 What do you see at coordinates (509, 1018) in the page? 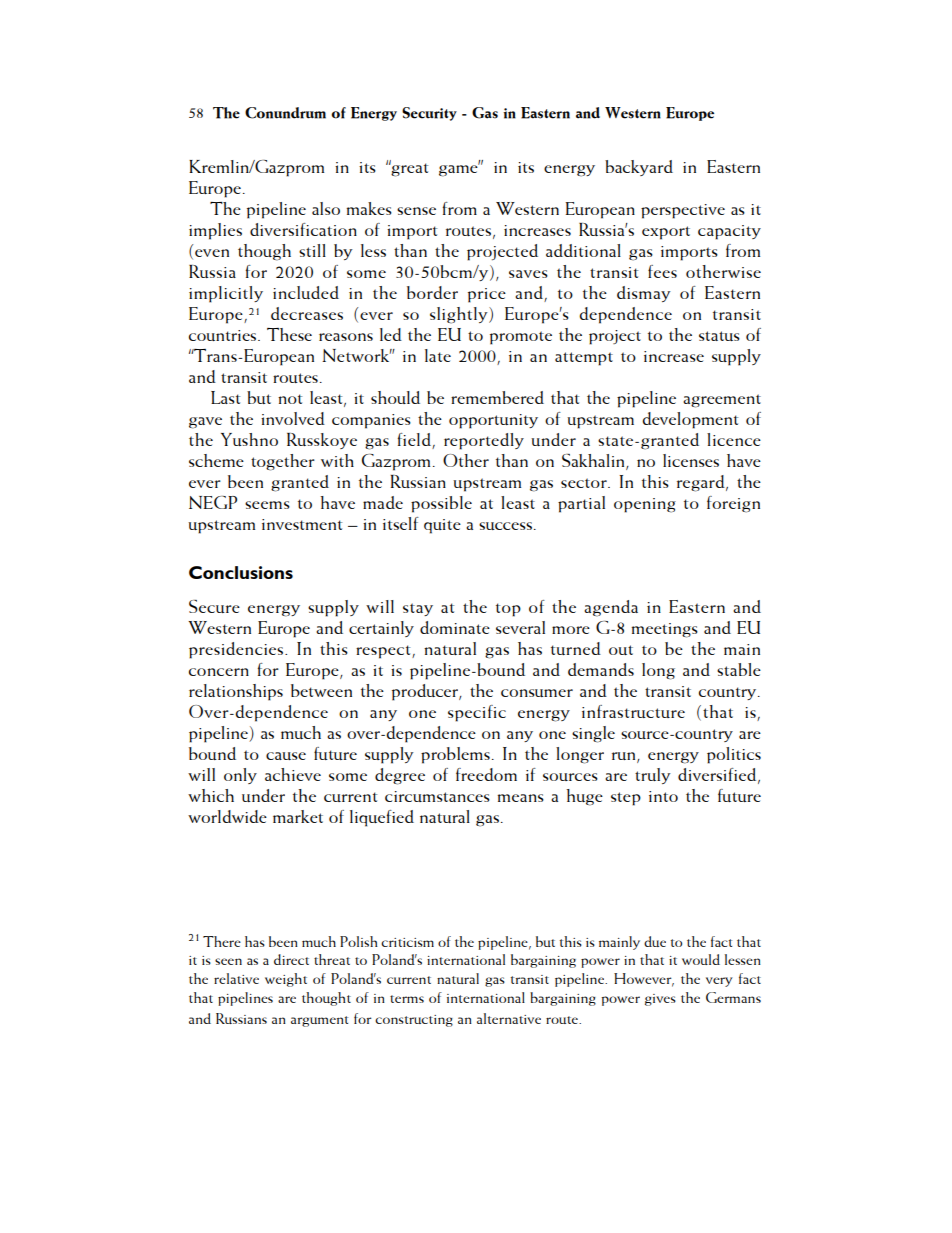
I see `alternative` at bounding box center [509, 1018].
